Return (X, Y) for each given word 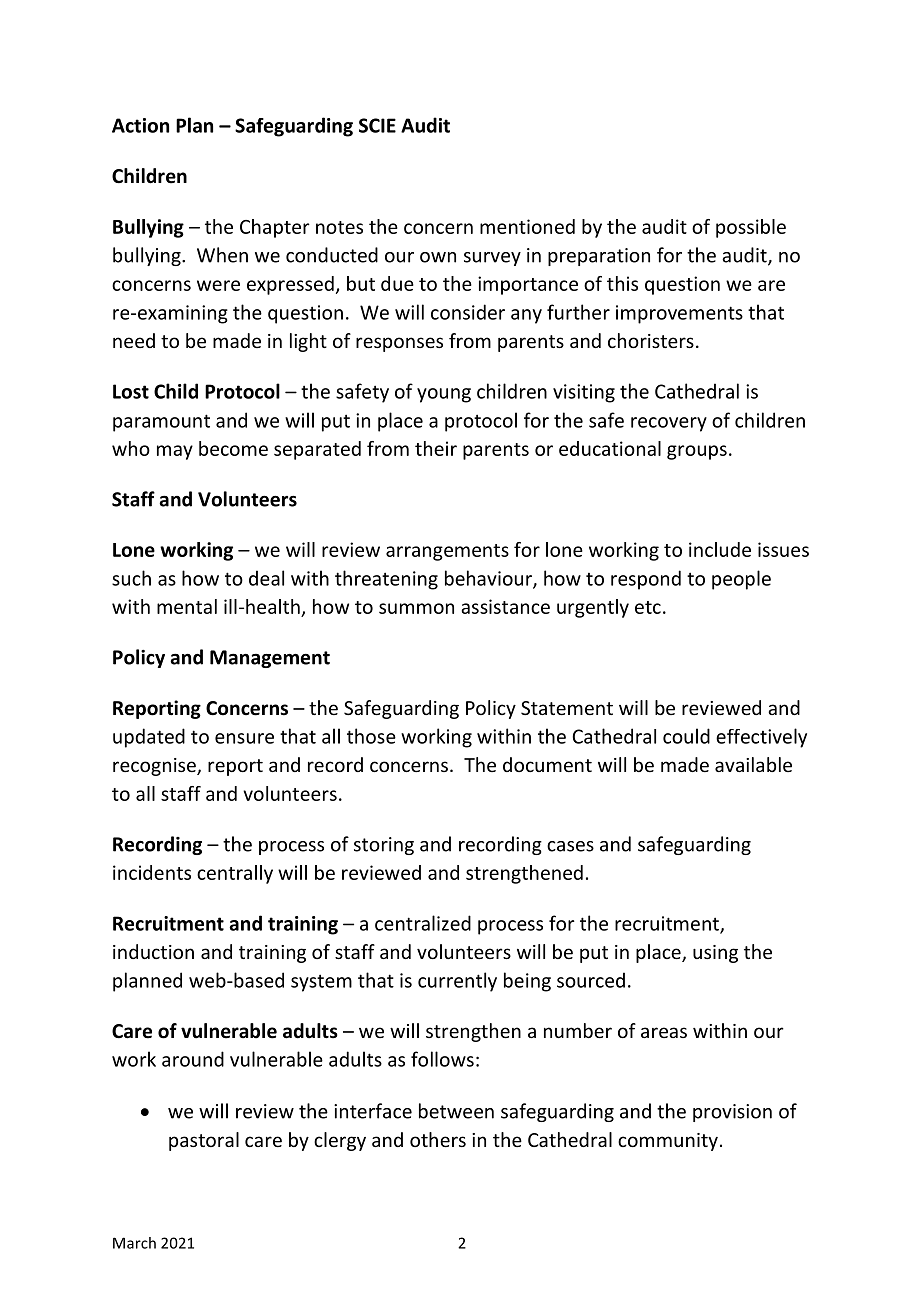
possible (751, 228)
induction (153, 951)
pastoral (204, 1141)
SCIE (377, 125)
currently (457, 982)
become (233, 448)
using (715, 954)
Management (270, 659)
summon (416, 608)
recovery (669, 424)
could (686, 736)
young (444, 395)
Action (140, 125)
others (438, 1139)
